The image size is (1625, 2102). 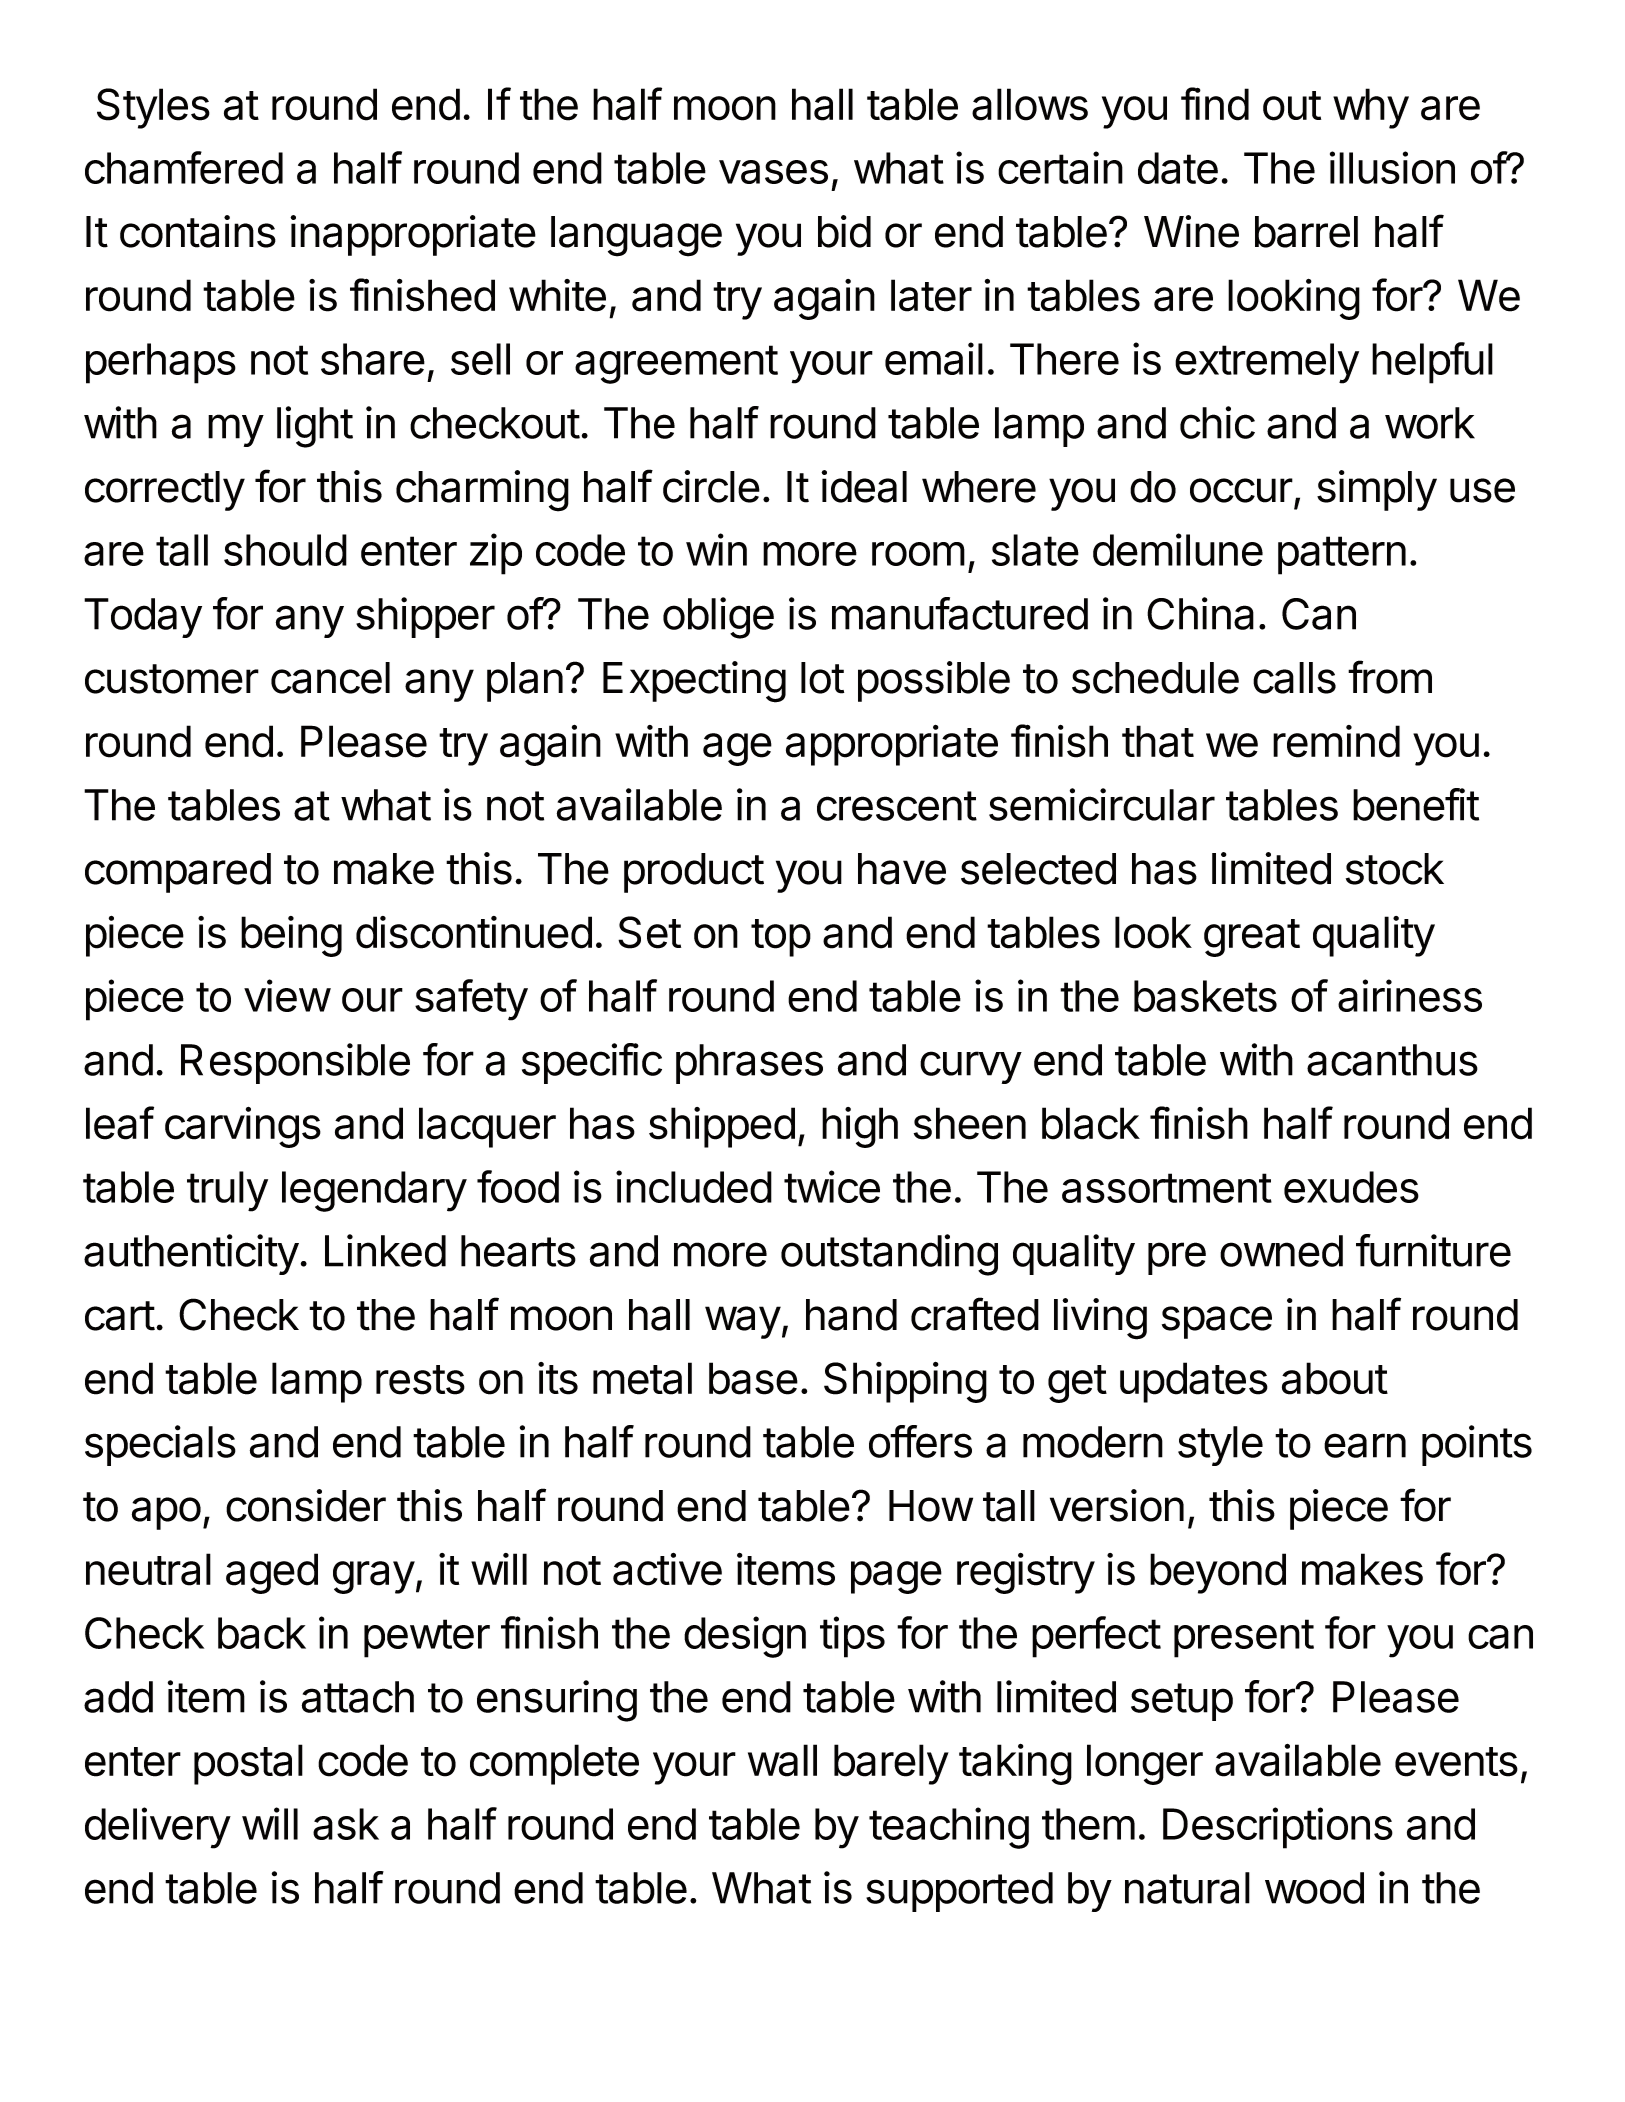 What do you see at coordinates (773, 172) in the screenshot?
I see `vases` at bounding box center [773, 172].
